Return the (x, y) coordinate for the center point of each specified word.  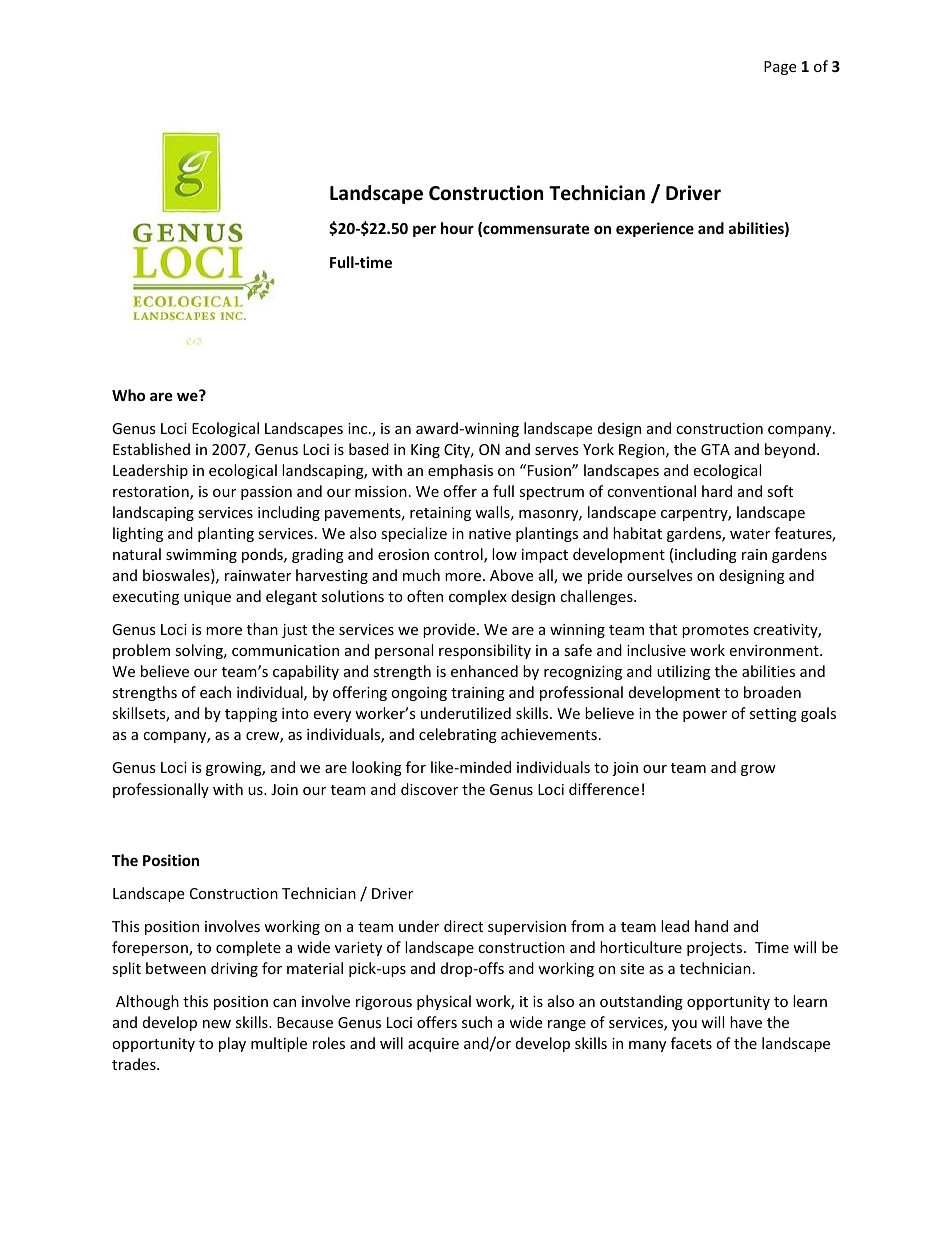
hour (457, 228)
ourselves (660, 575)
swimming (201, 556)
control (459, 555)
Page (780, 68)
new (217, 1024)
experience (655, 229)
